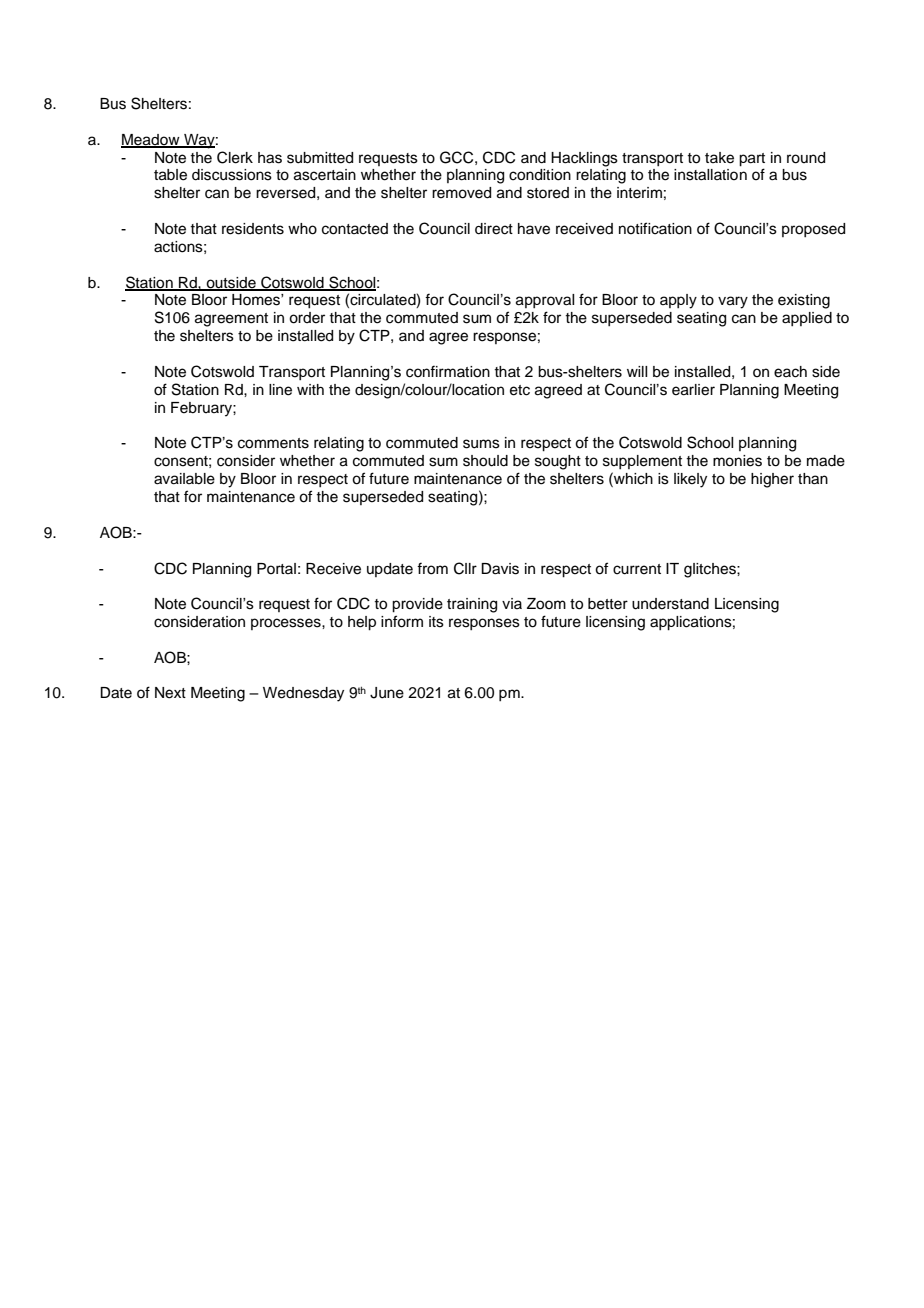  I want to click on part, so click(752, 160).
